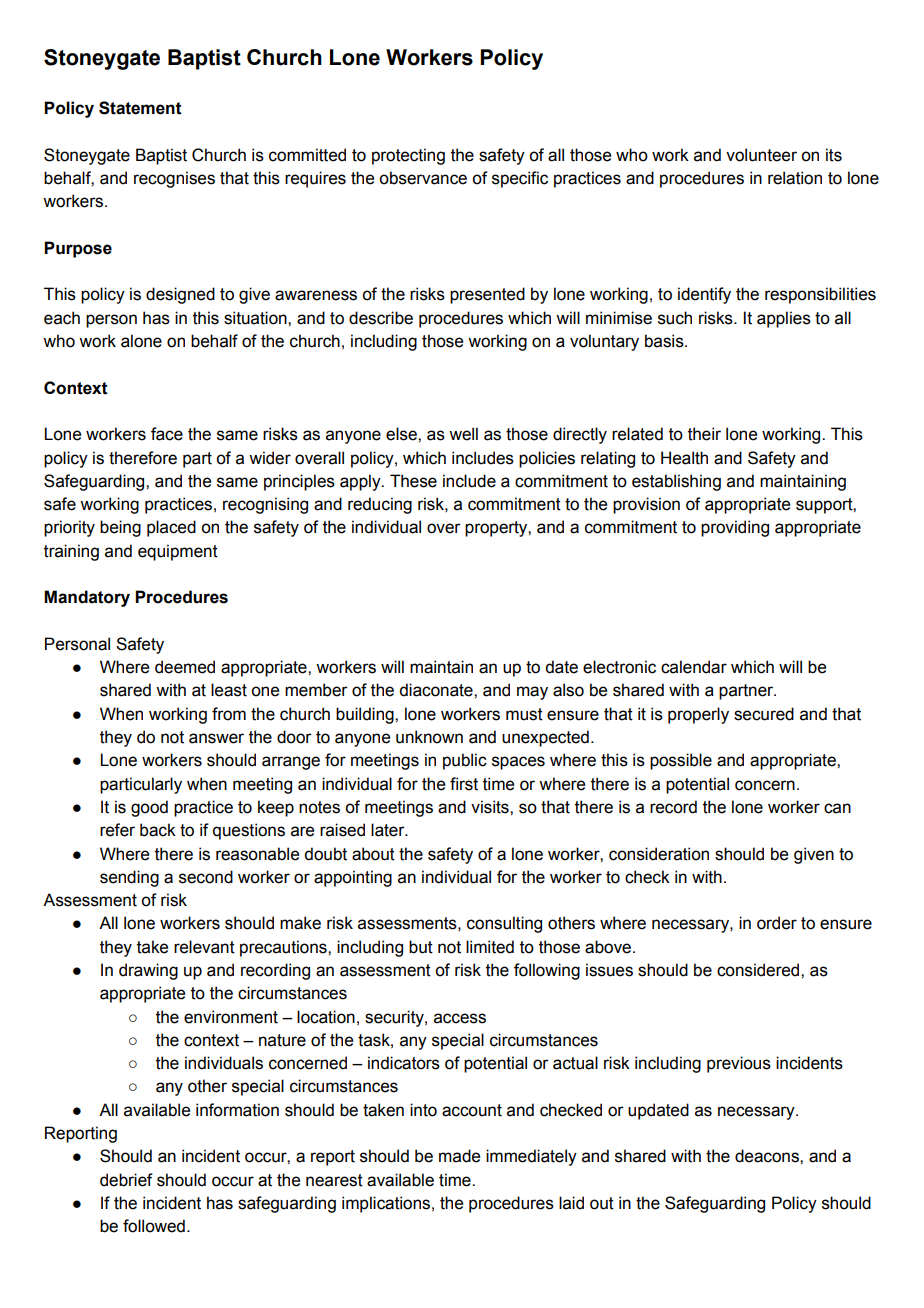  I want to click on consideration, so click(659, 854).
